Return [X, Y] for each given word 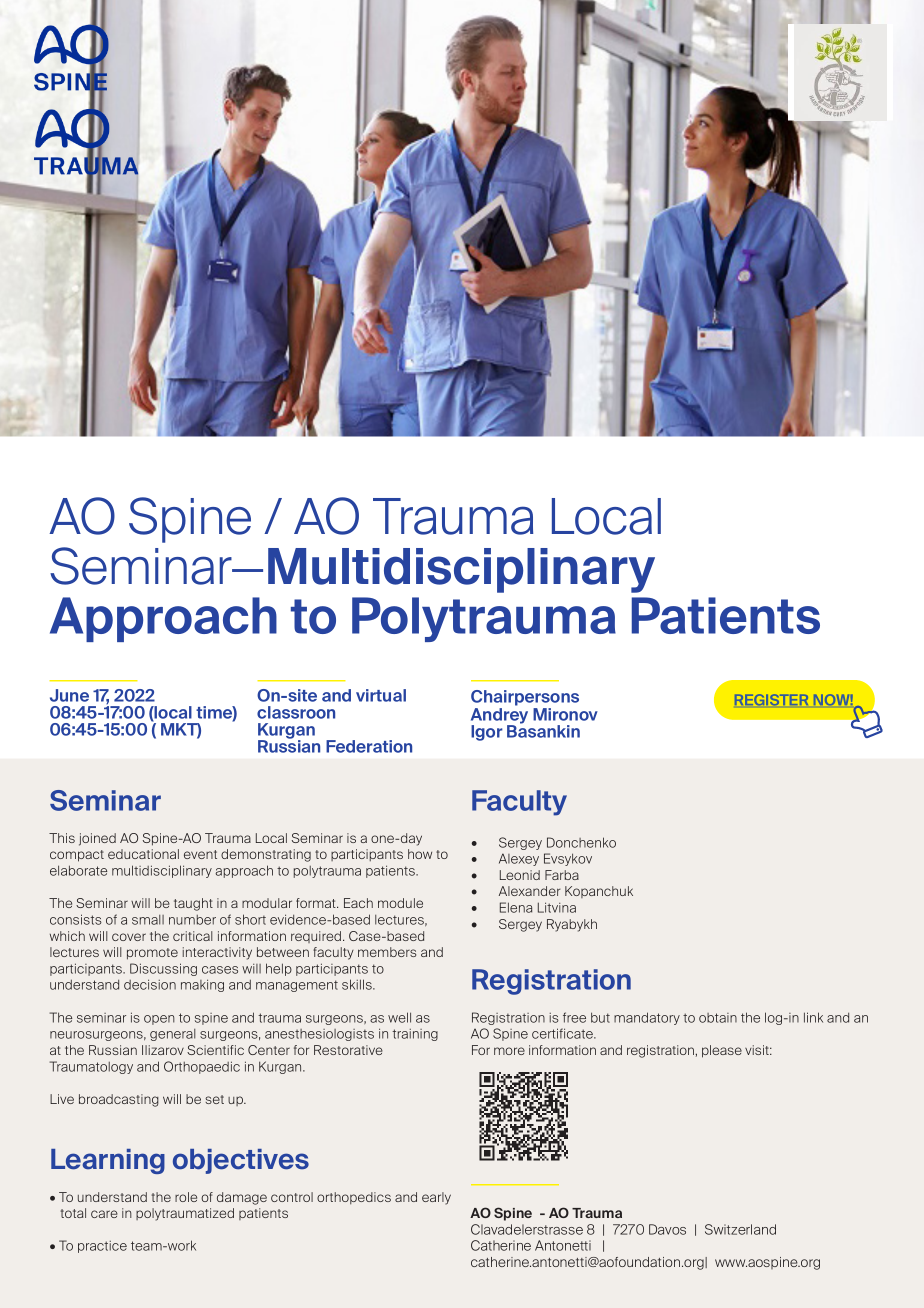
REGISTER [771, 699]
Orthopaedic [202, 1067]
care [104, 1214]
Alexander [530, 891]
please [722, 1051]
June [69, 695]
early [436, 1198]
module [400, 903]
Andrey [499, 717]
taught [193, 904]
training [415, 1035]
